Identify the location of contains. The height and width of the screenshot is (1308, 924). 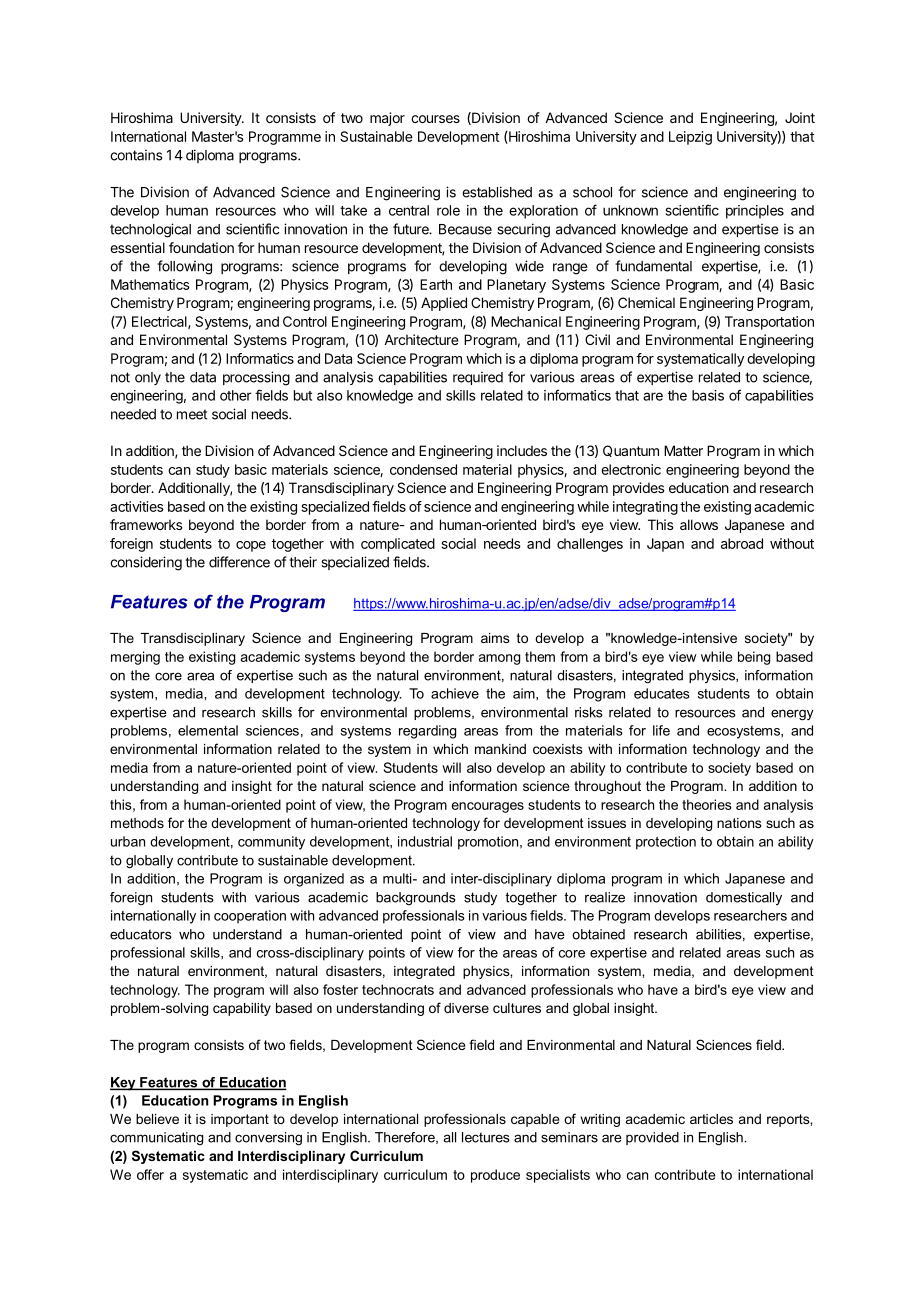
(136, 155).
